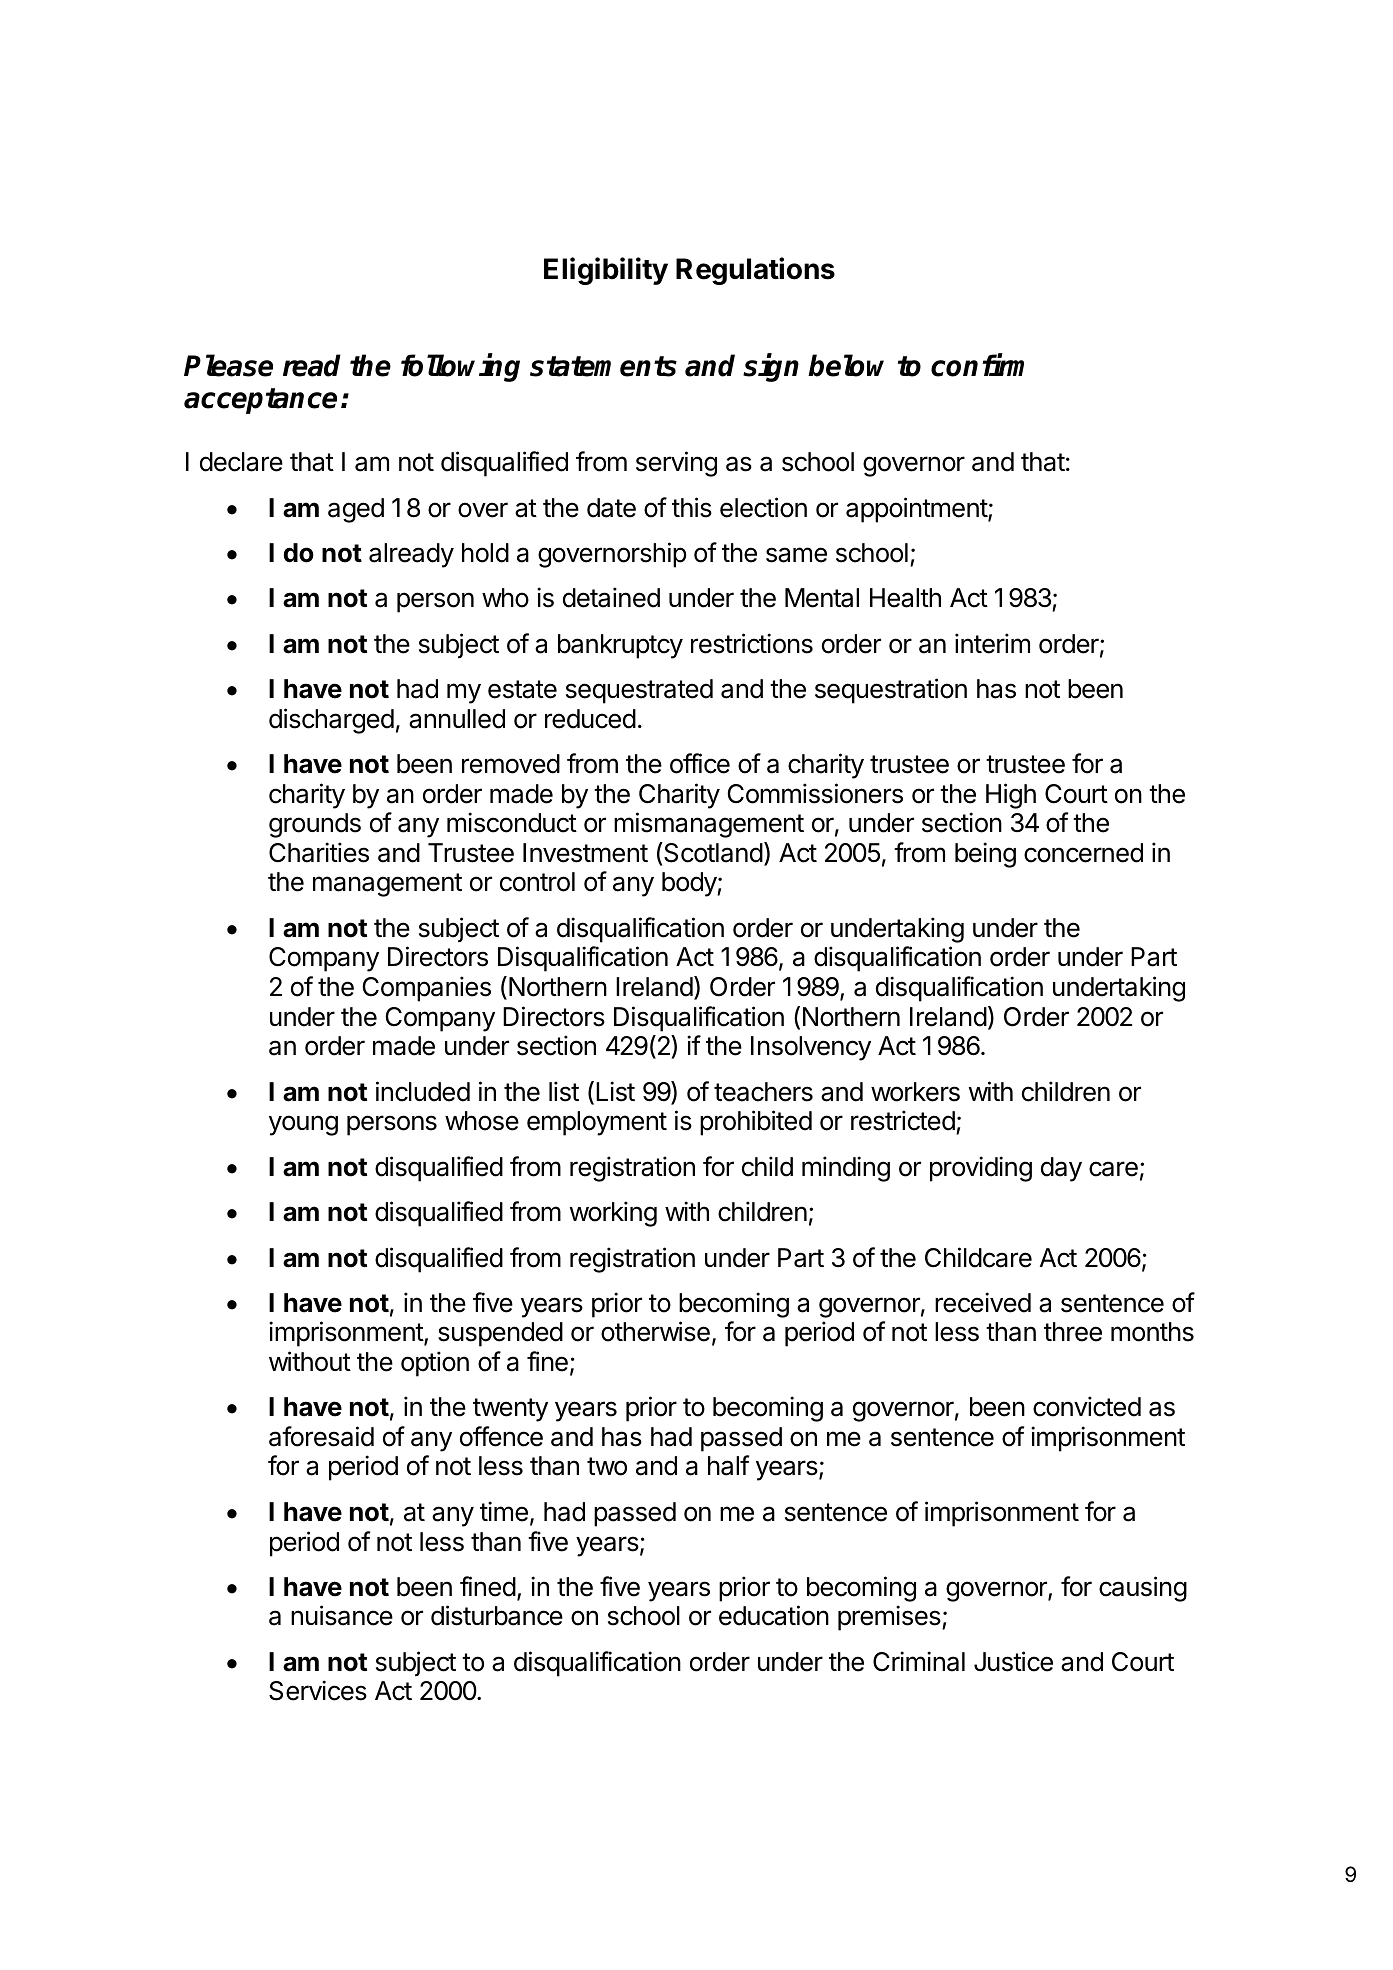 This screenshot has width=1393, height=1970. Describe the element at coordinates (774, 1615) in the screenshot. I see `education` at that location.
